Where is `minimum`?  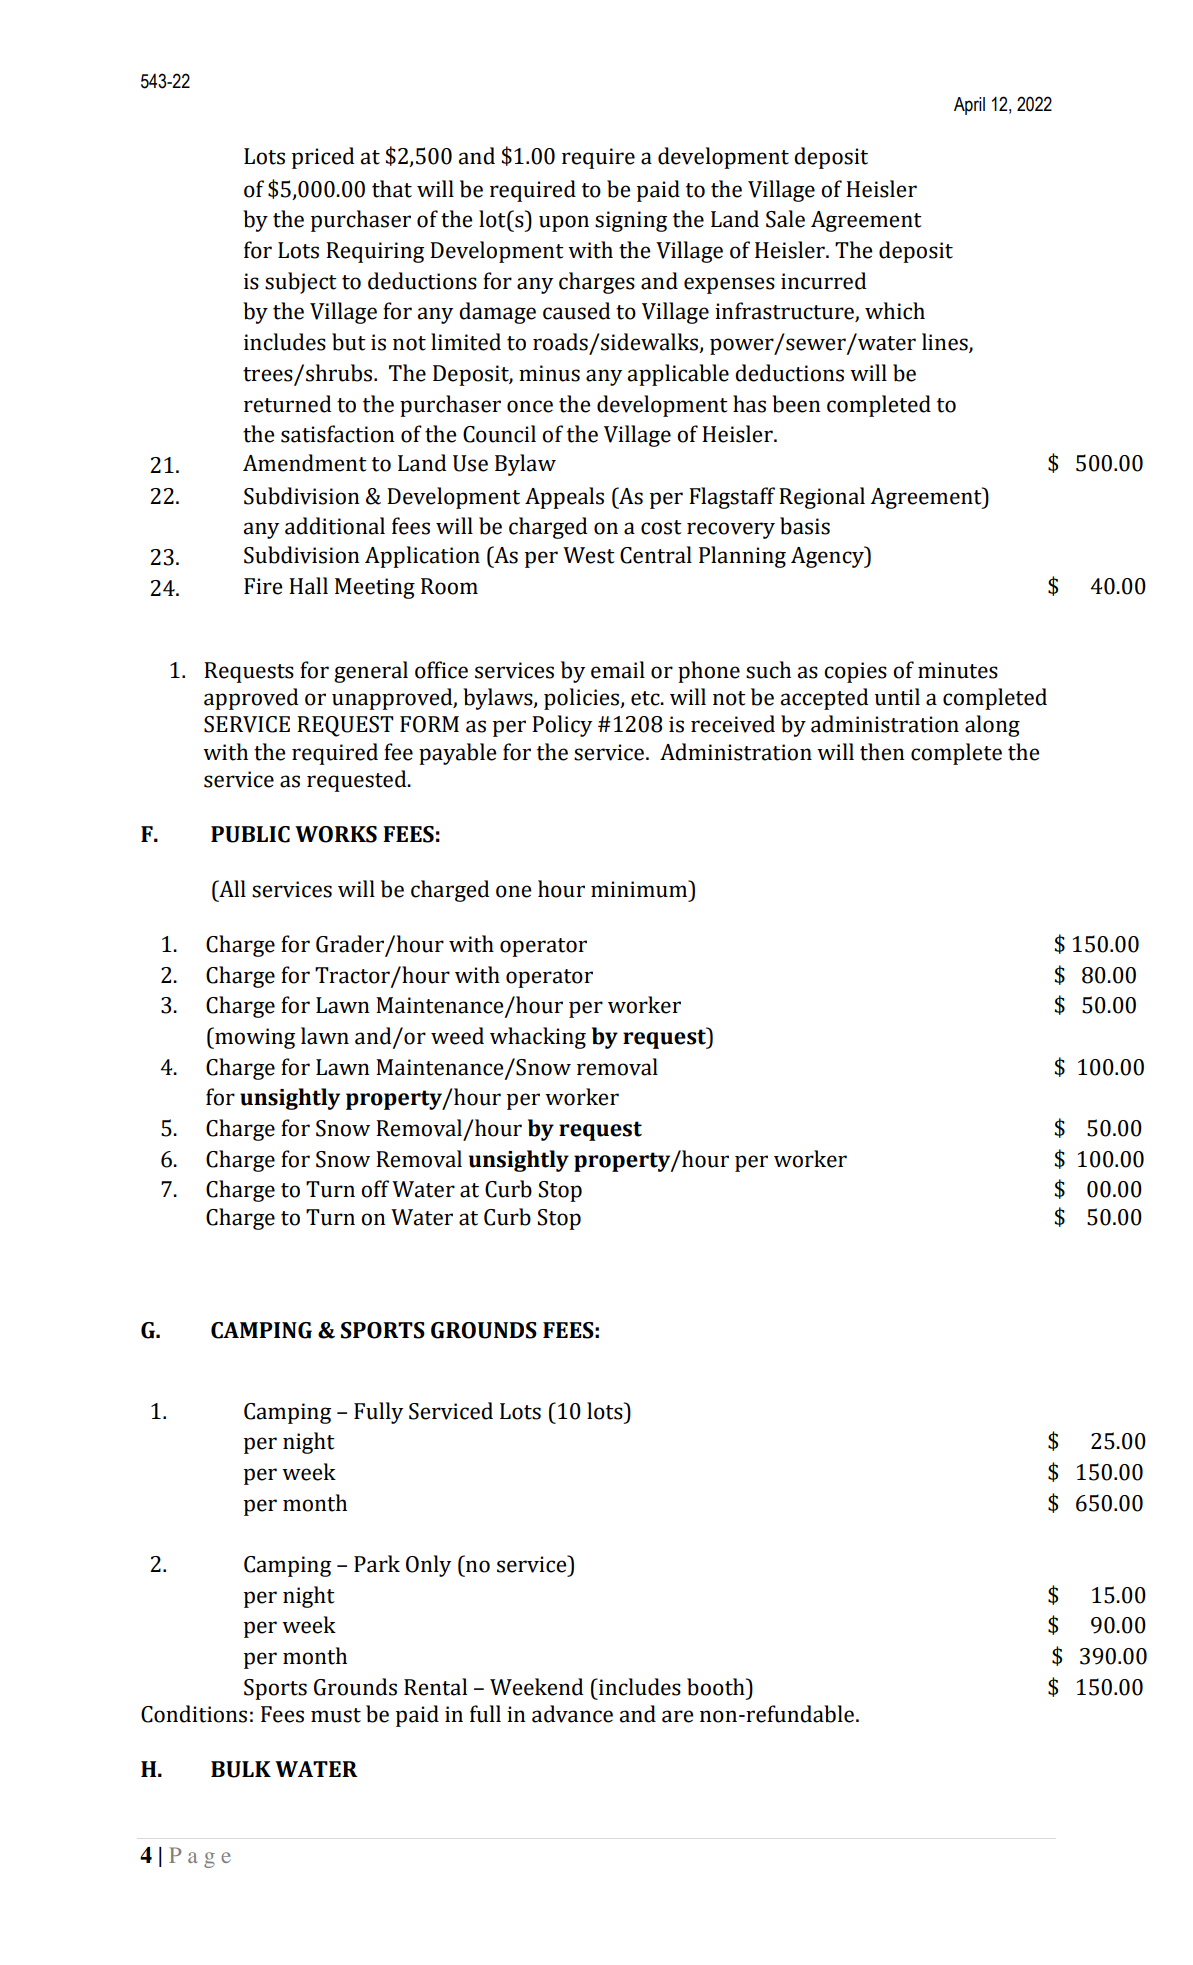 minimum is located at coordinates (640, 889).
